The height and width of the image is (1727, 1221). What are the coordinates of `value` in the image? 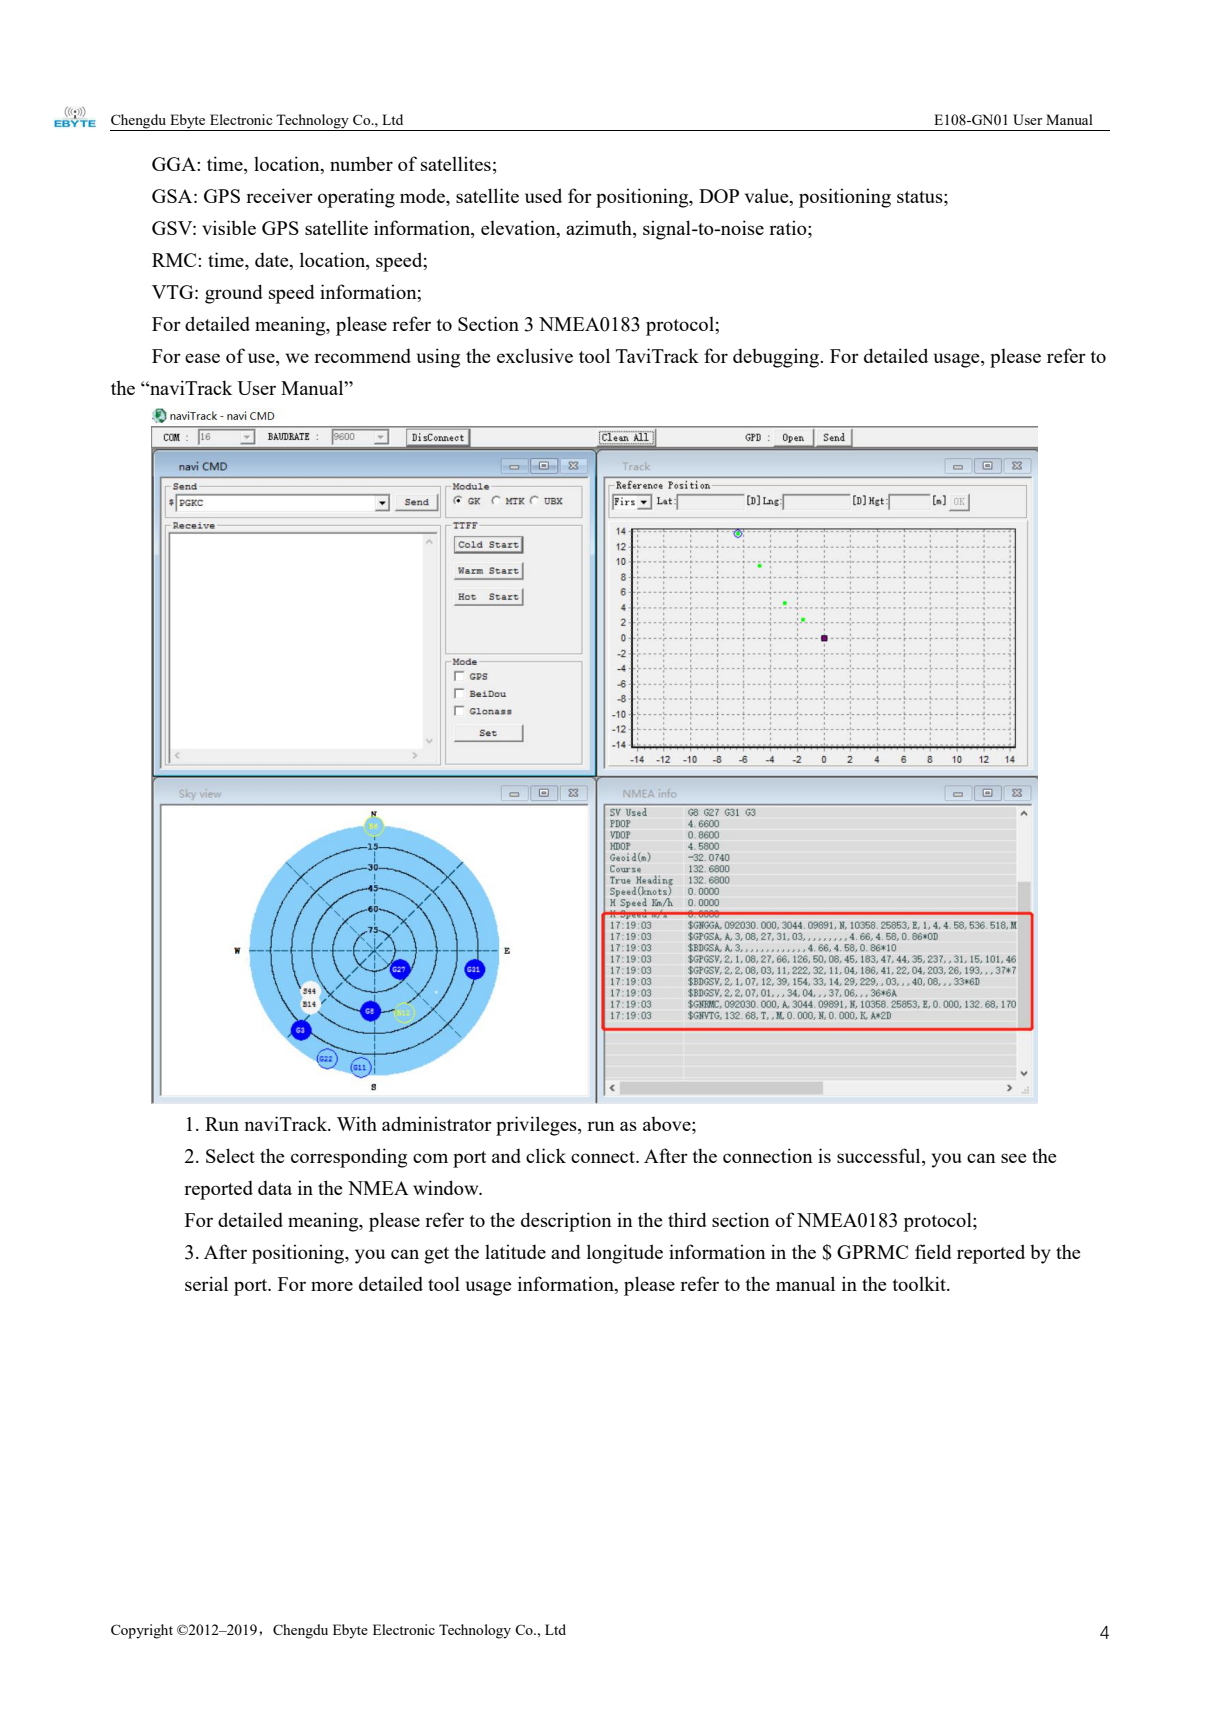 It's located at (768, 197).
